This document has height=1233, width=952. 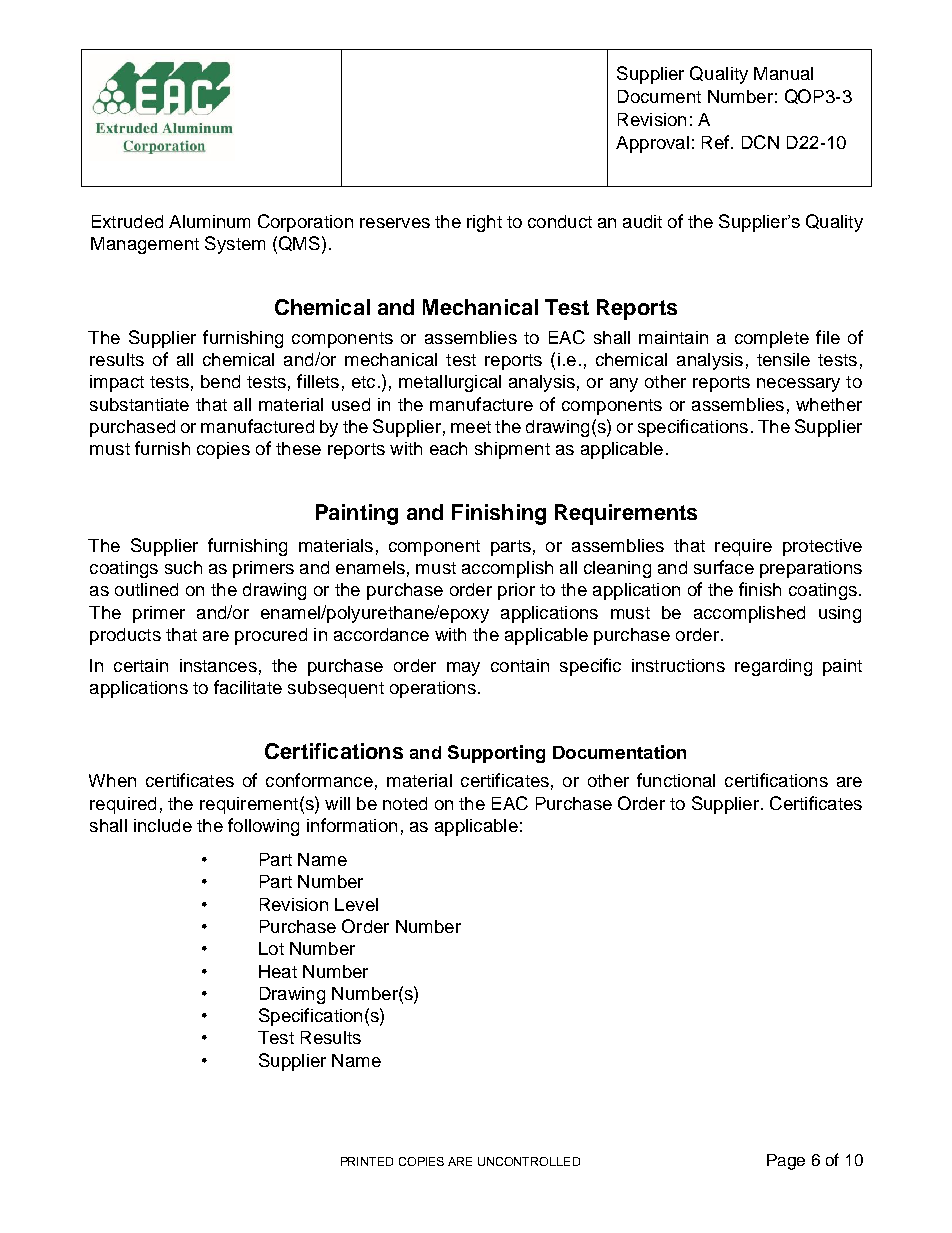 What do you see at coordinates (783, 73) in the document?
I see `Manual` at bounding box center [783, 73].
